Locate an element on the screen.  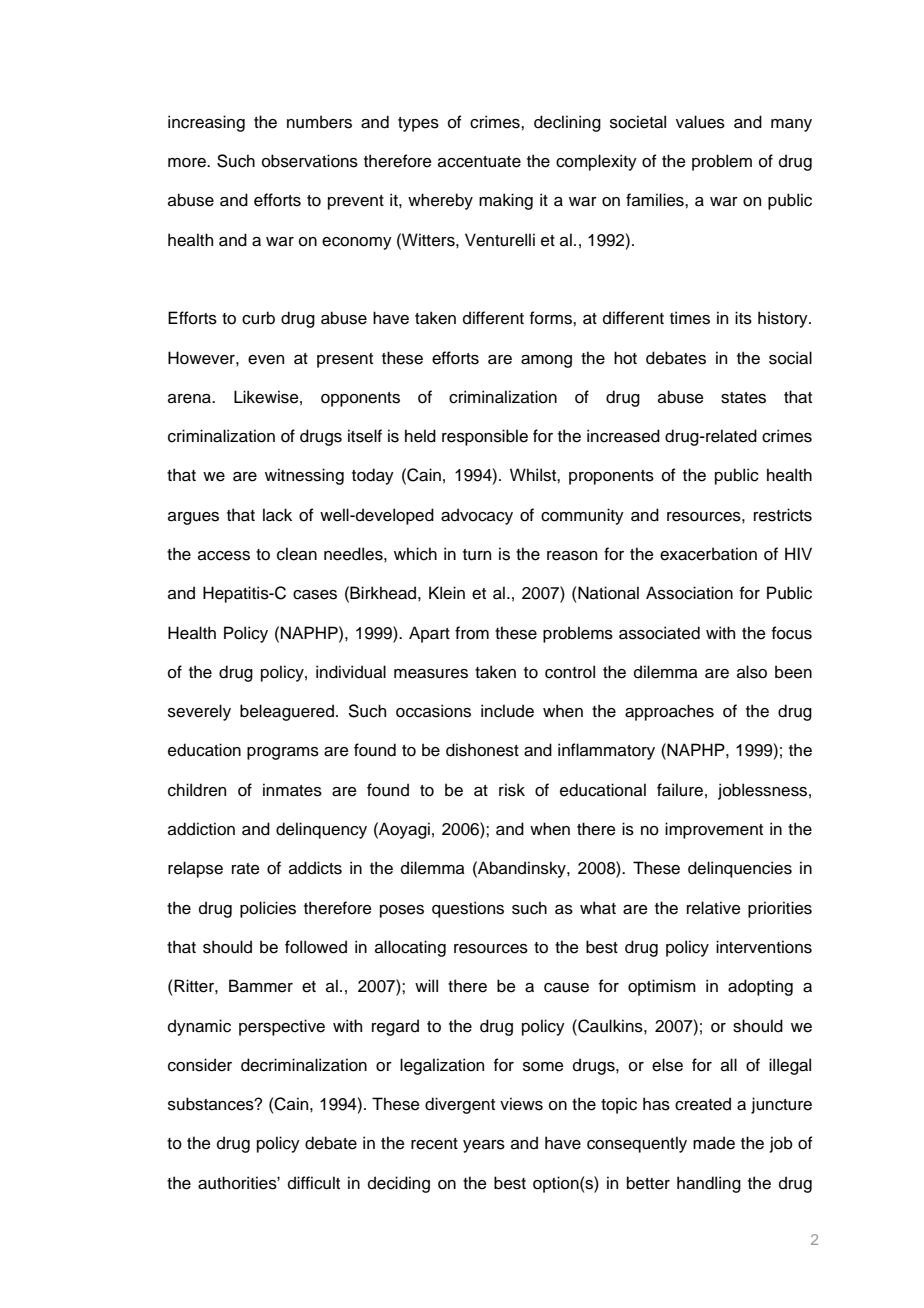
observations is located at coordinates (310, 161).
